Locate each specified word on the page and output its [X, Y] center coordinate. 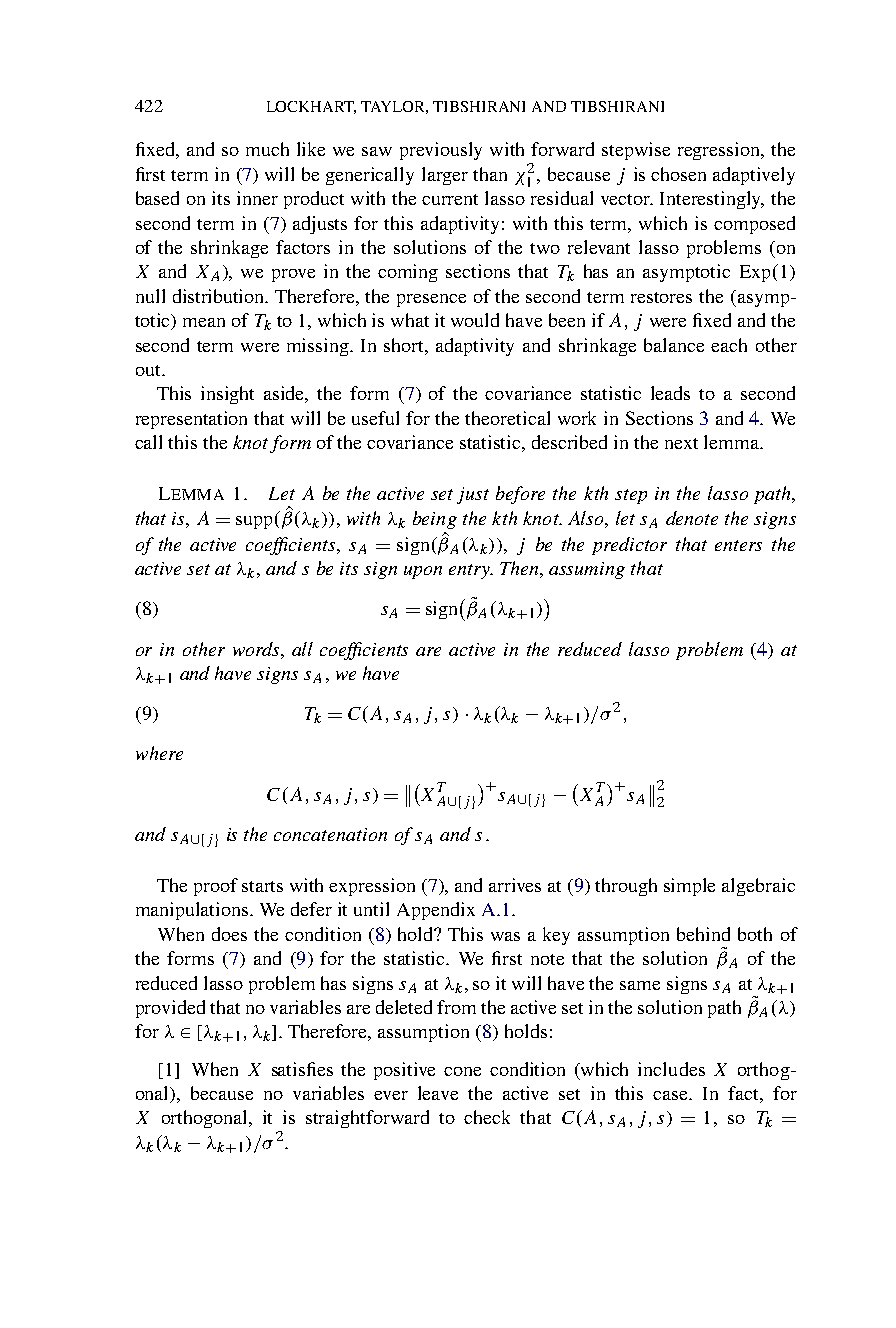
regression [720, 151]
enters [738, 545]
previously [441, 151]
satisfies [302, 1069]
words [257, 649]
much [267, 149]
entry [470, 571]
